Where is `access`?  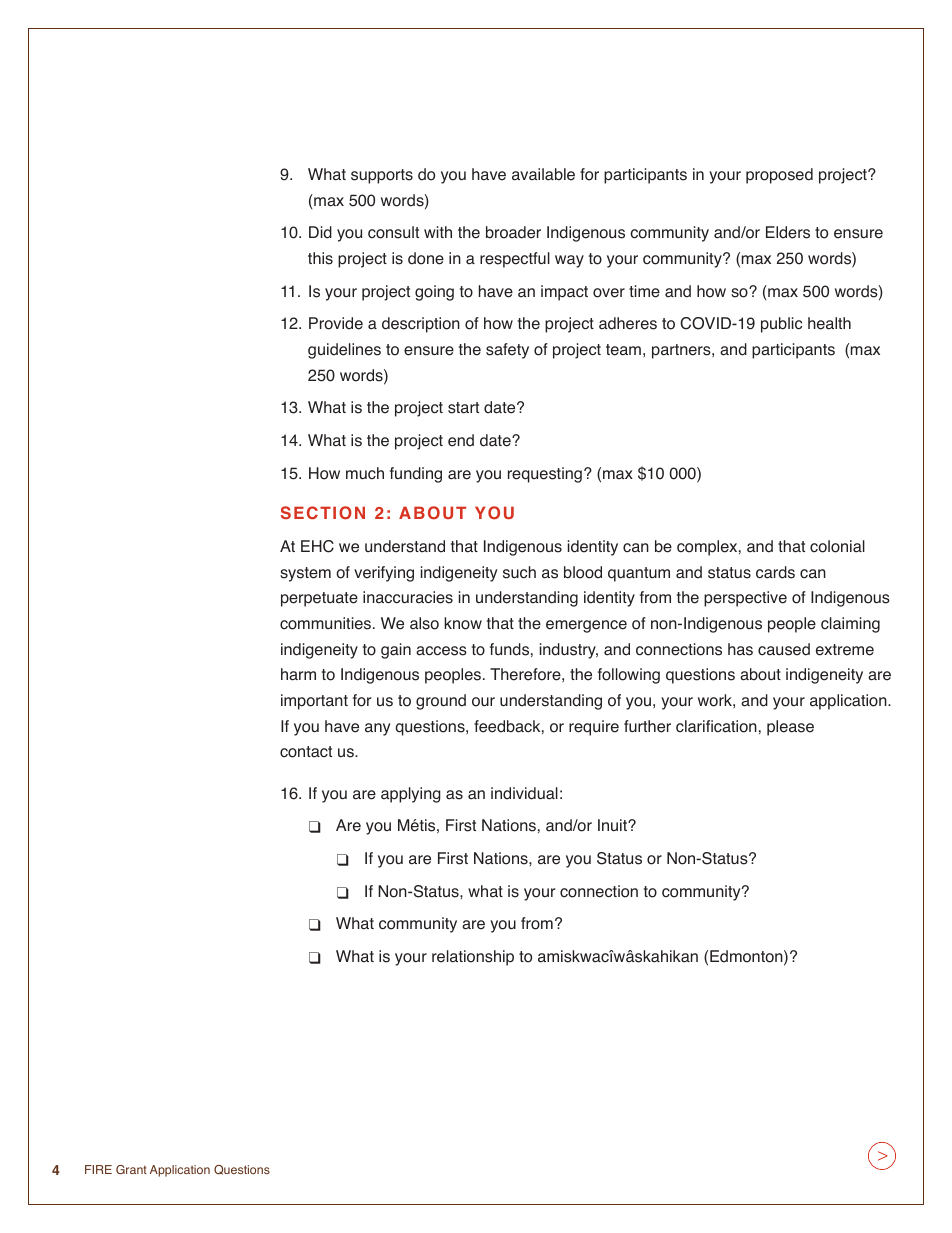 access is located at coordinates (441, 651).
